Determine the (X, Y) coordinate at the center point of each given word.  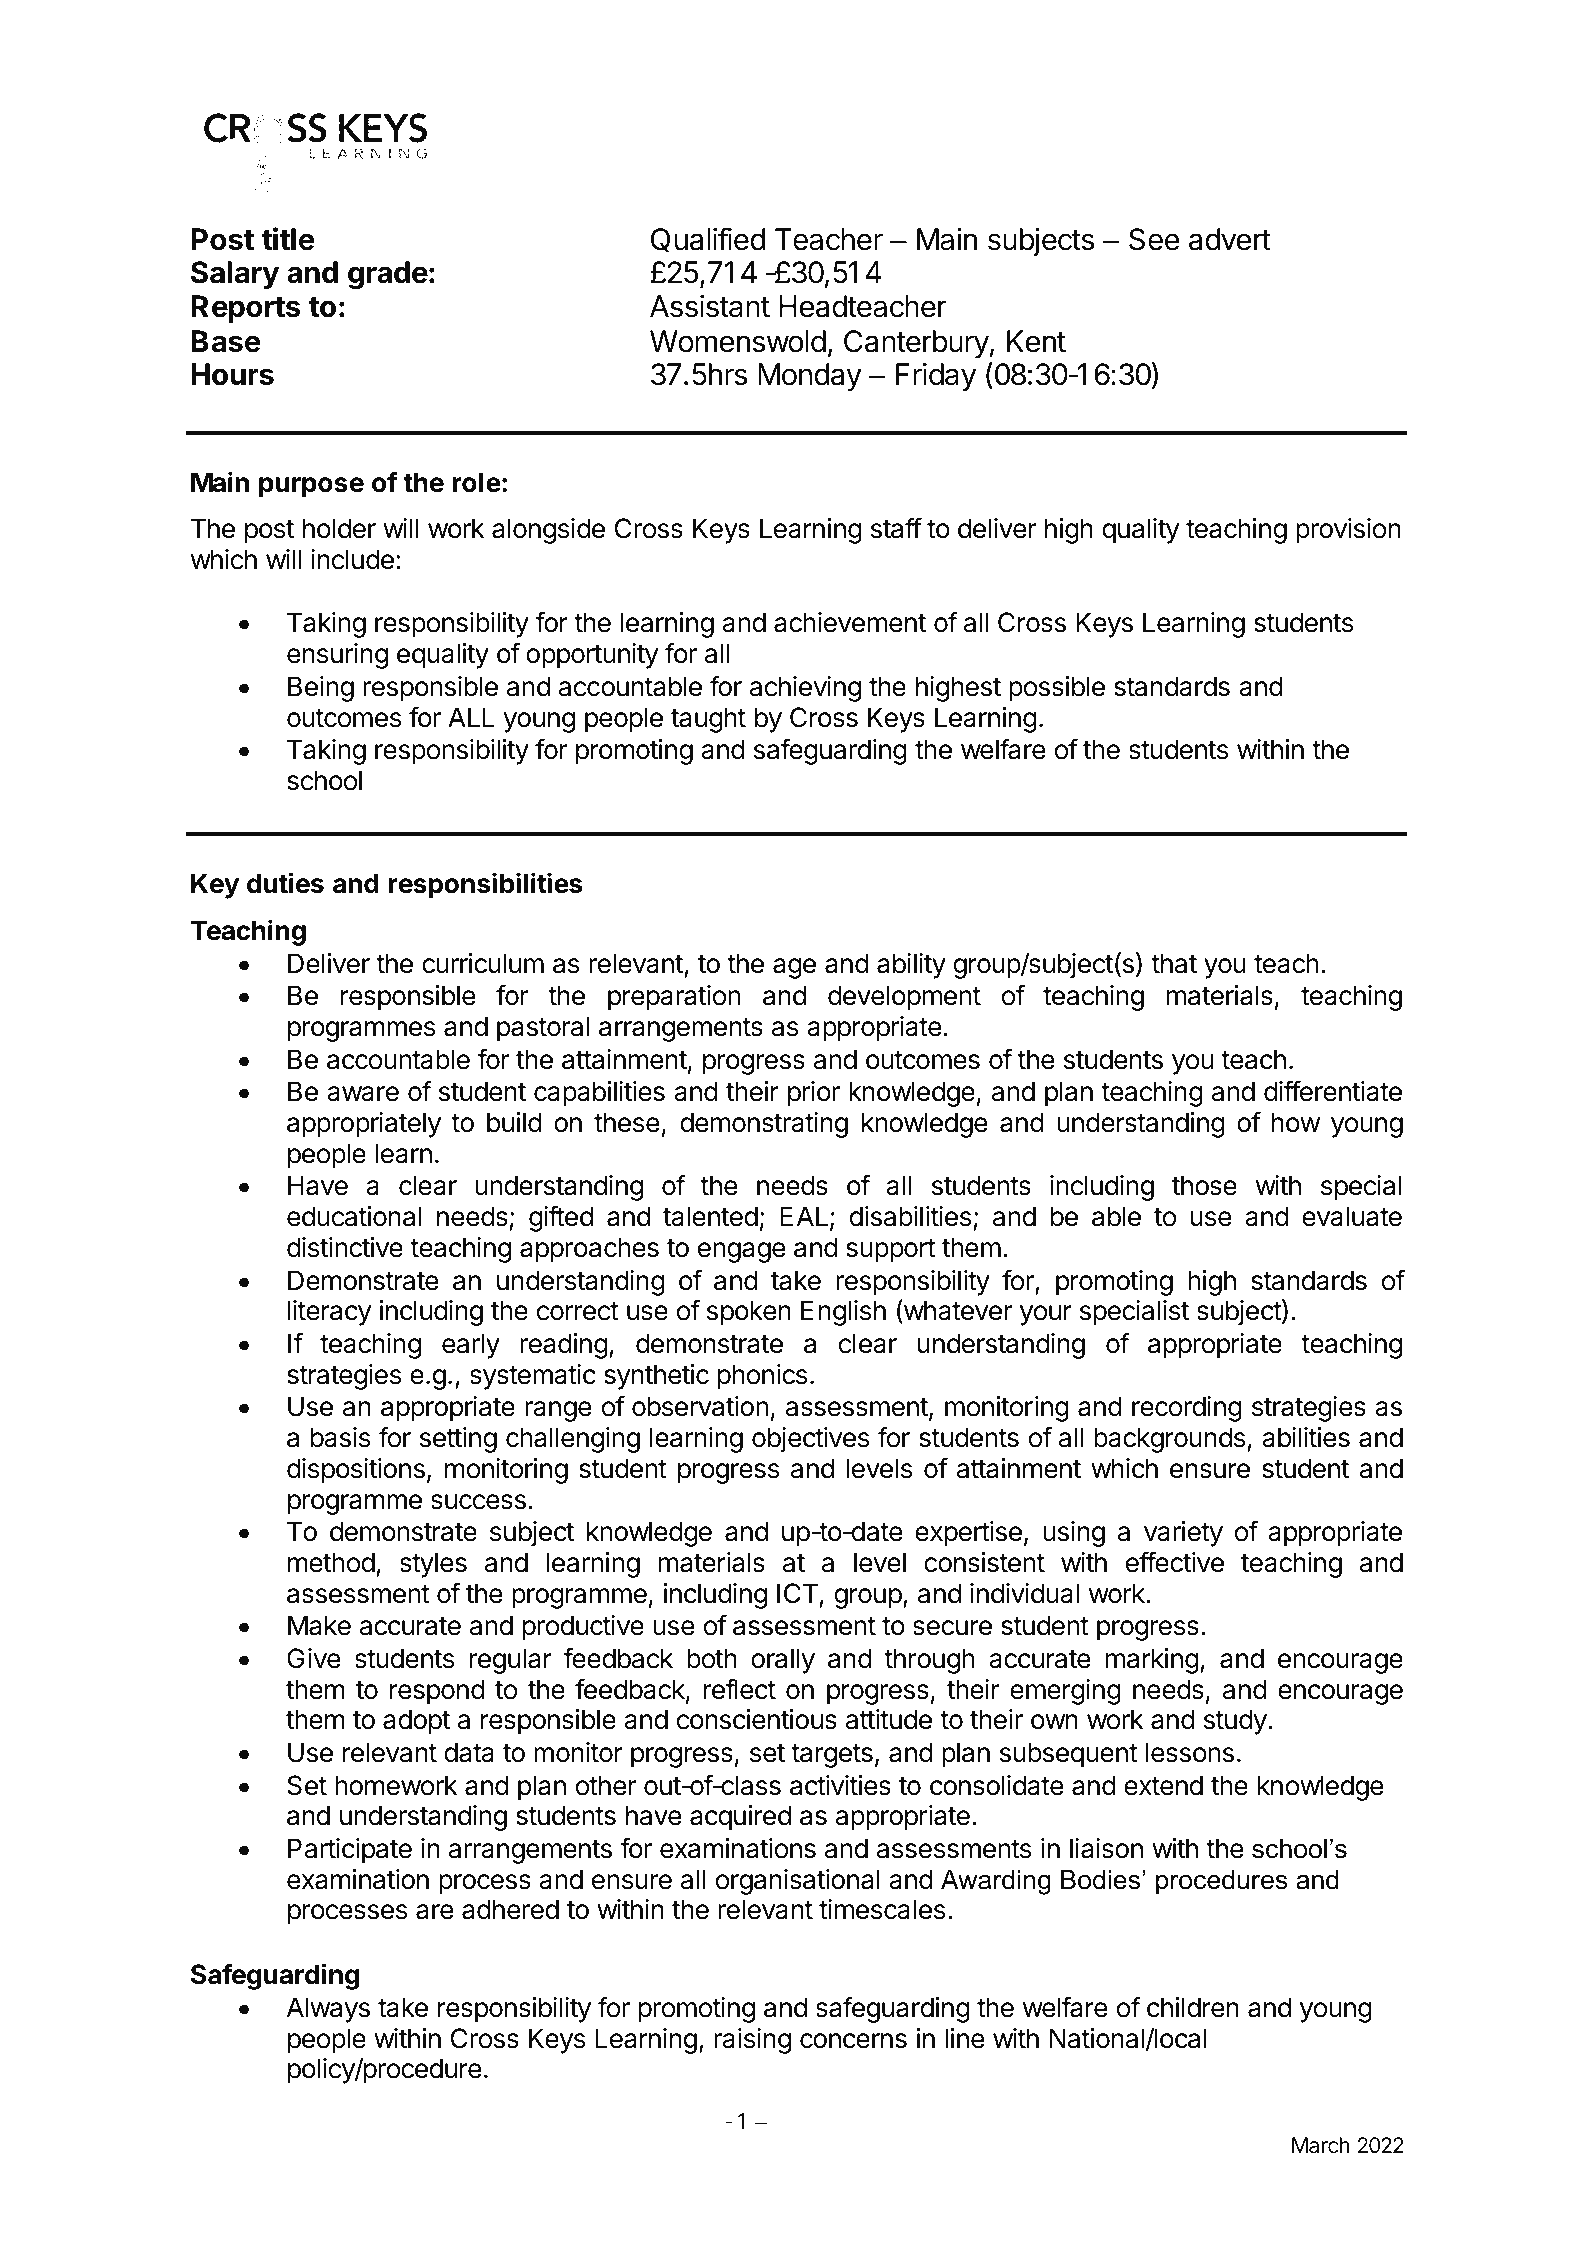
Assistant (710, 306)
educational (354, 1216)
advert (1230, 239)
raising (752, 2041)
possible (1057, 689)
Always (328, 2010)
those (1204, 1185)
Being (321, 689)
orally (783, 1661)
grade (388, 275)
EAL (805, 1217)
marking (1152, 1661)
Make (319, 1625)
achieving (805, 689)
